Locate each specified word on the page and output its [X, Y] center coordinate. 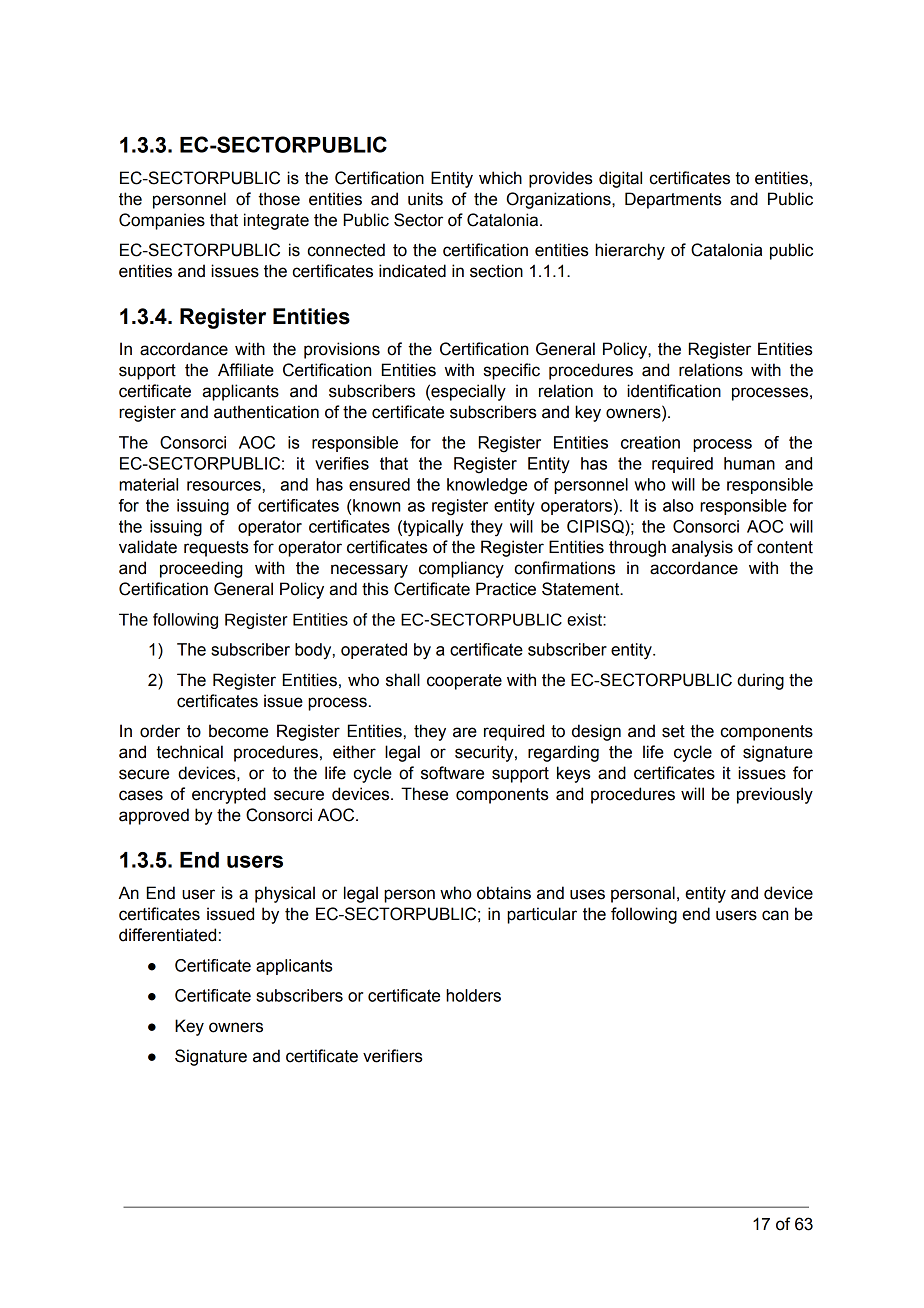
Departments [673, 200]
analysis [702, 548]
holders [473, 995]
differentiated [167, 935]
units [425, 199]
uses [587, 894]
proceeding [201, 569]
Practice [506, 589]
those [279, 199]
